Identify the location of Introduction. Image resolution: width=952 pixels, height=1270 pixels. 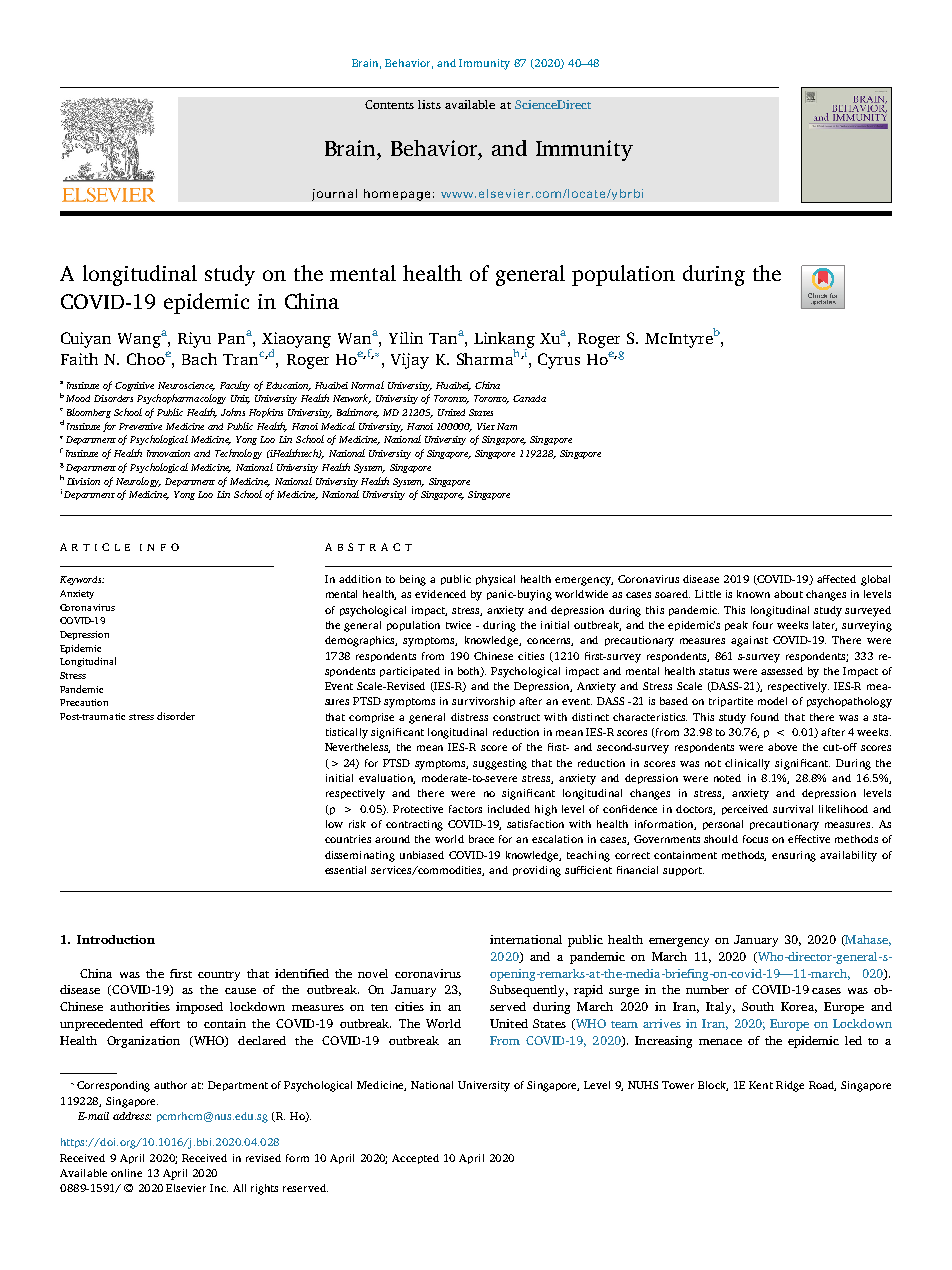
(116, 939).
